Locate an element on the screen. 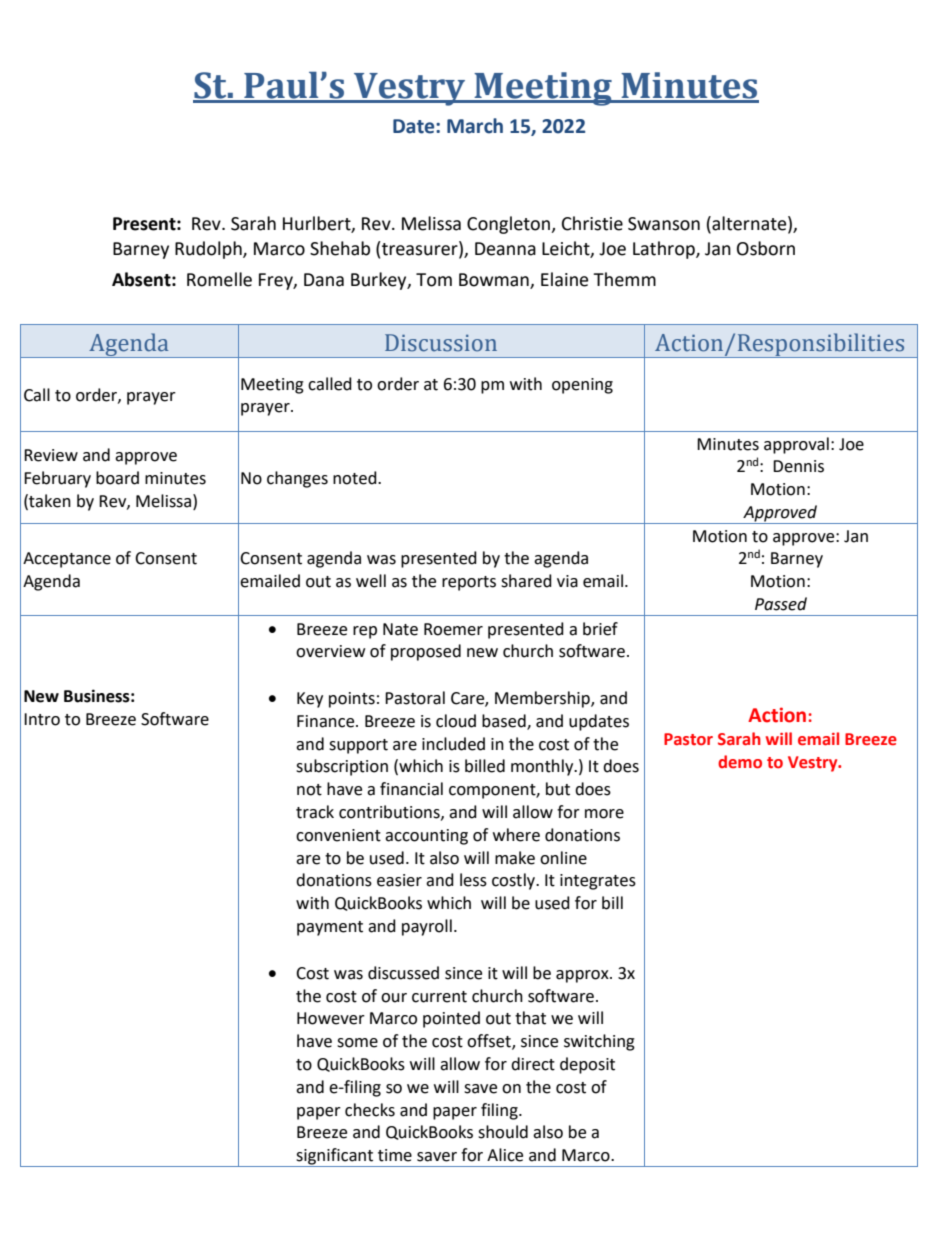 Image resolution: width=952 pixels, height=1233 pixels. Acceptance is located at coordinates (67, 560).
